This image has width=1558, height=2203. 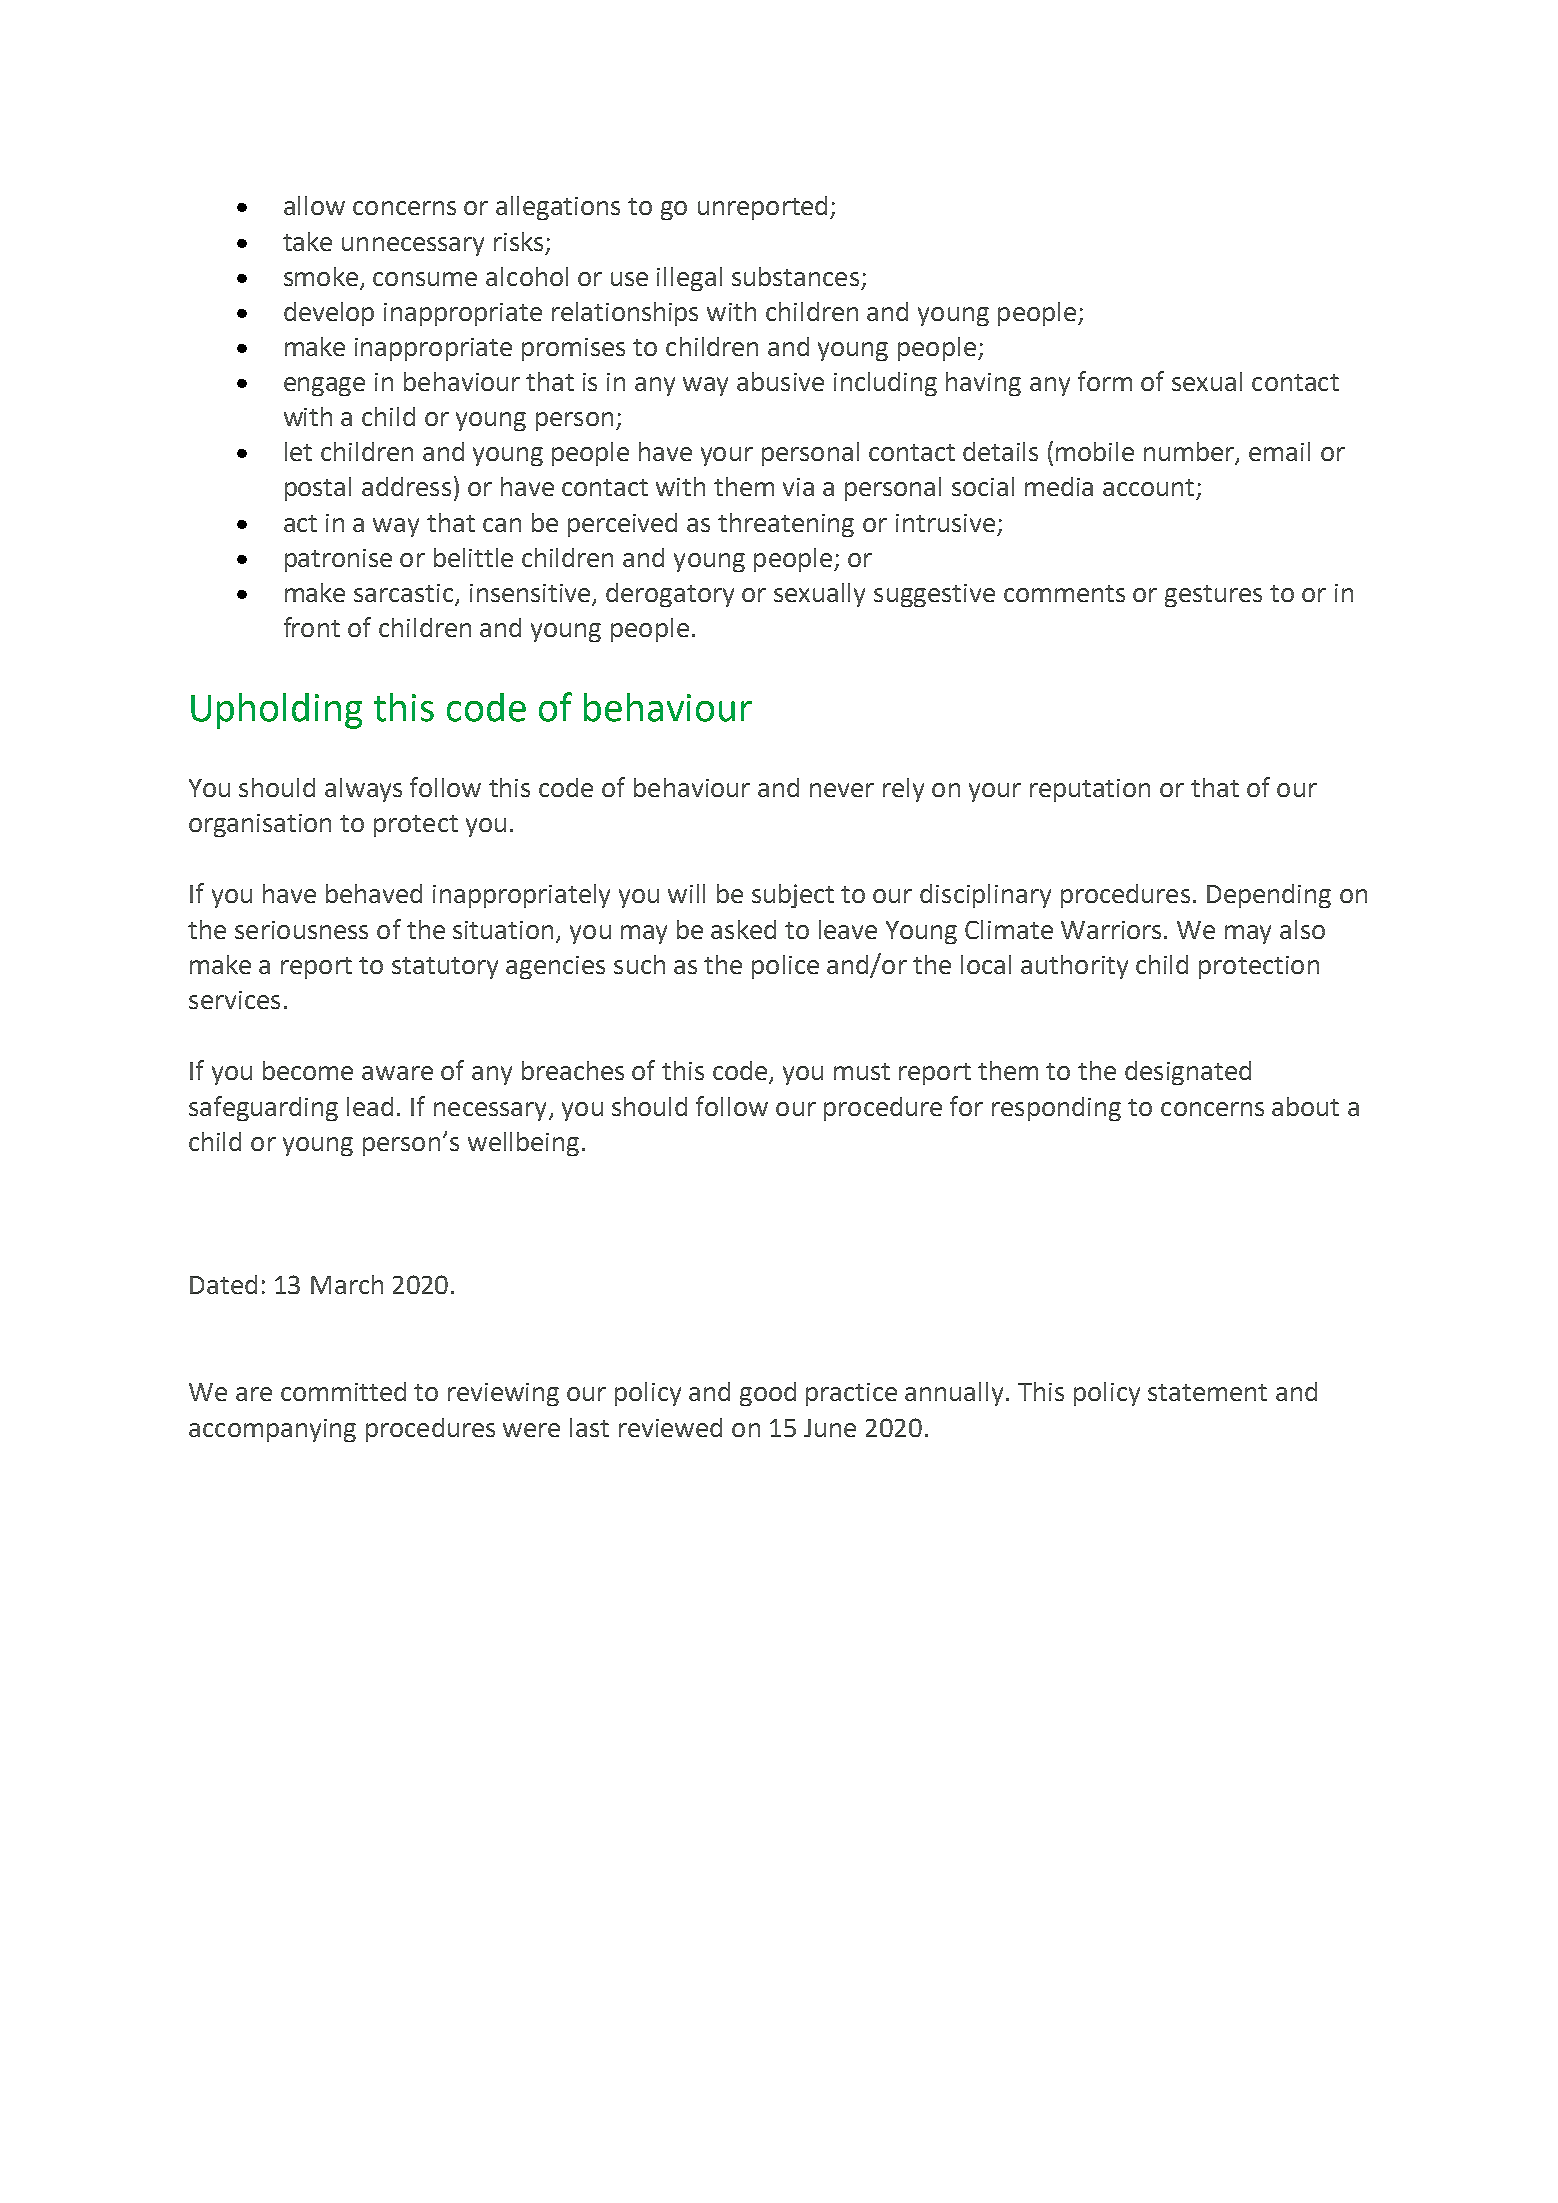 I want to click on committed, so click(x=343, y=1391).
